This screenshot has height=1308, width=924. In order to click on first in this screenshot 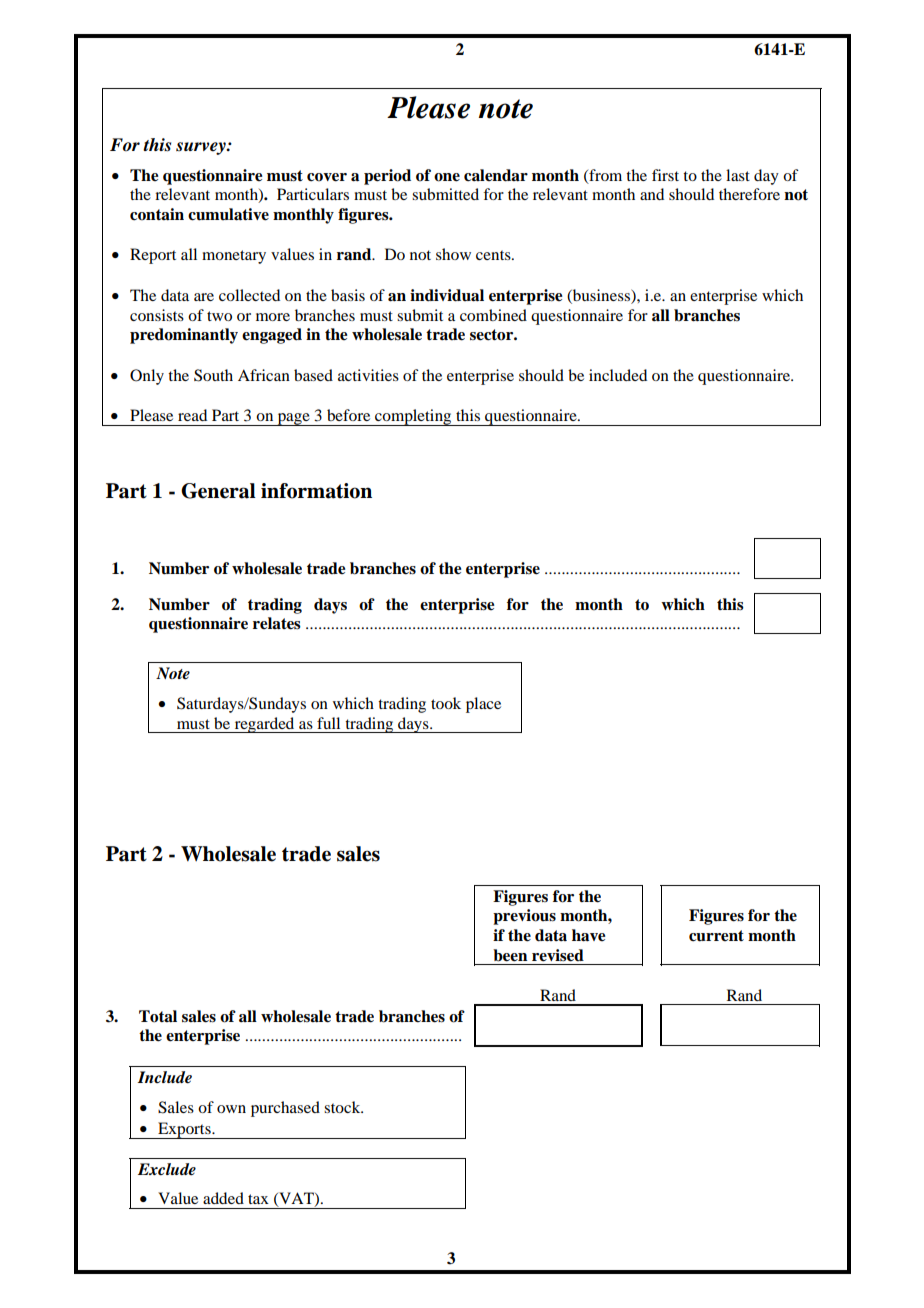, I will do `click(665, 175)`.
